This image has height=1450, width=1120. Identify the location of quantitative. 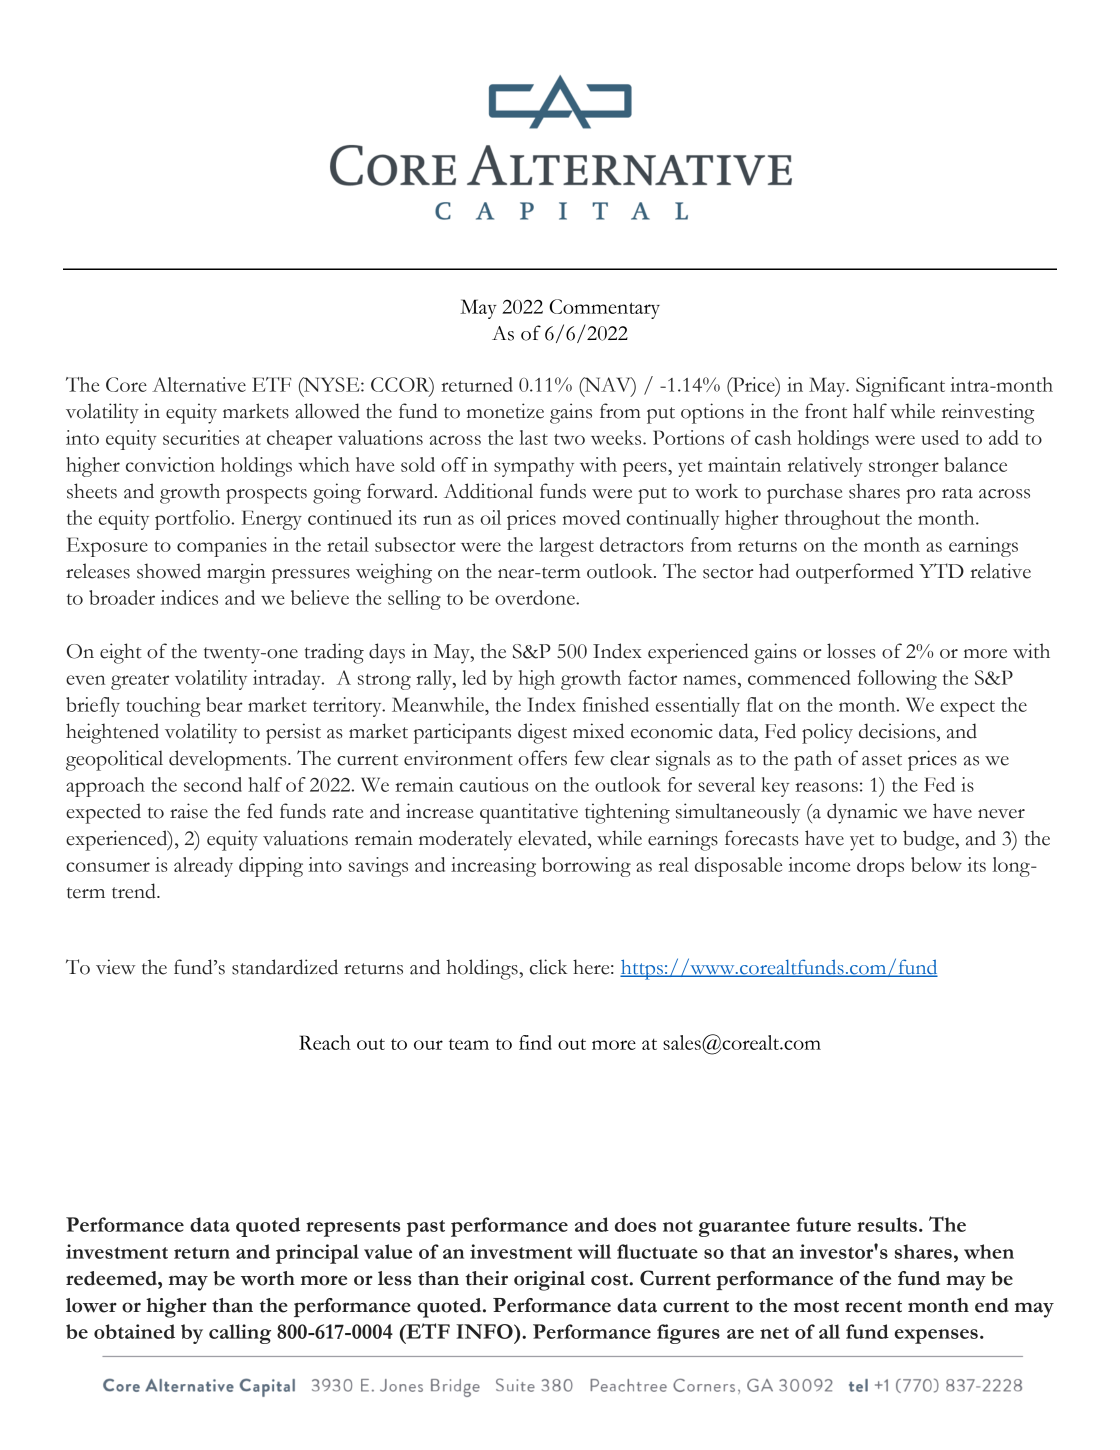
(529, 813).
